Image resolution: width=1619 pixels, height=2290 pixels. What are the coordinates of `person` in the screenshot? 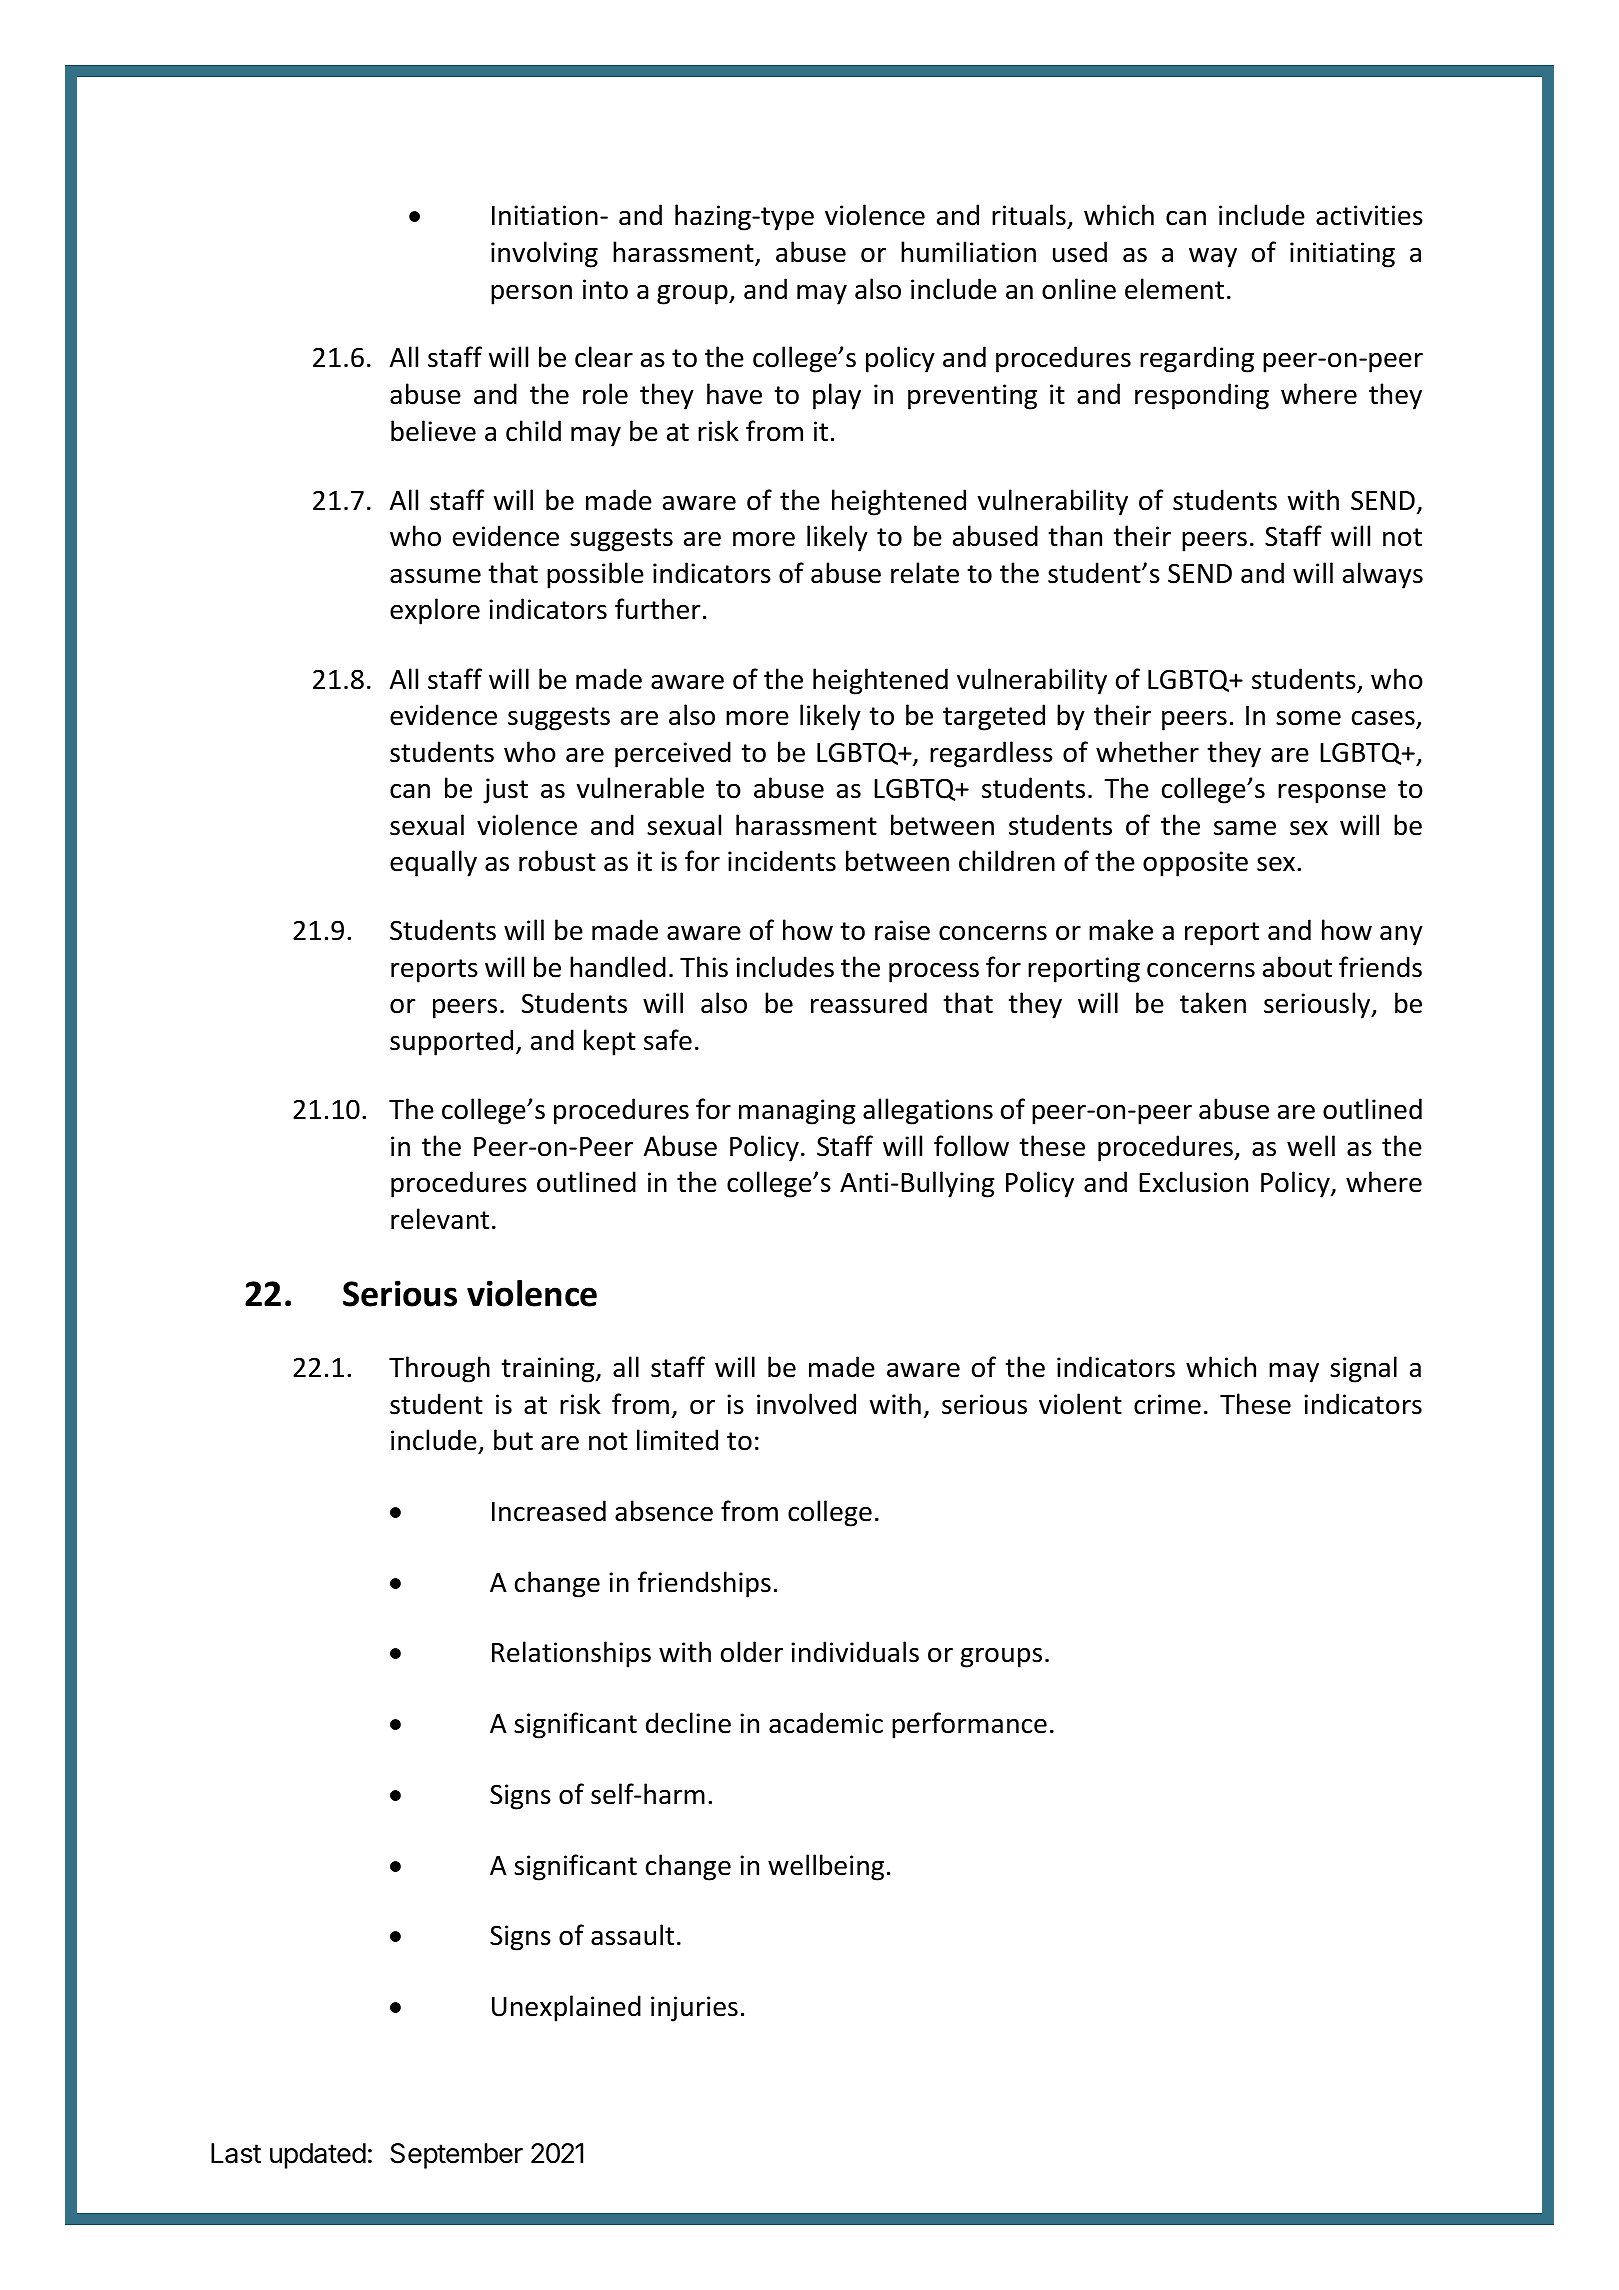 It's located at (531, 294).
